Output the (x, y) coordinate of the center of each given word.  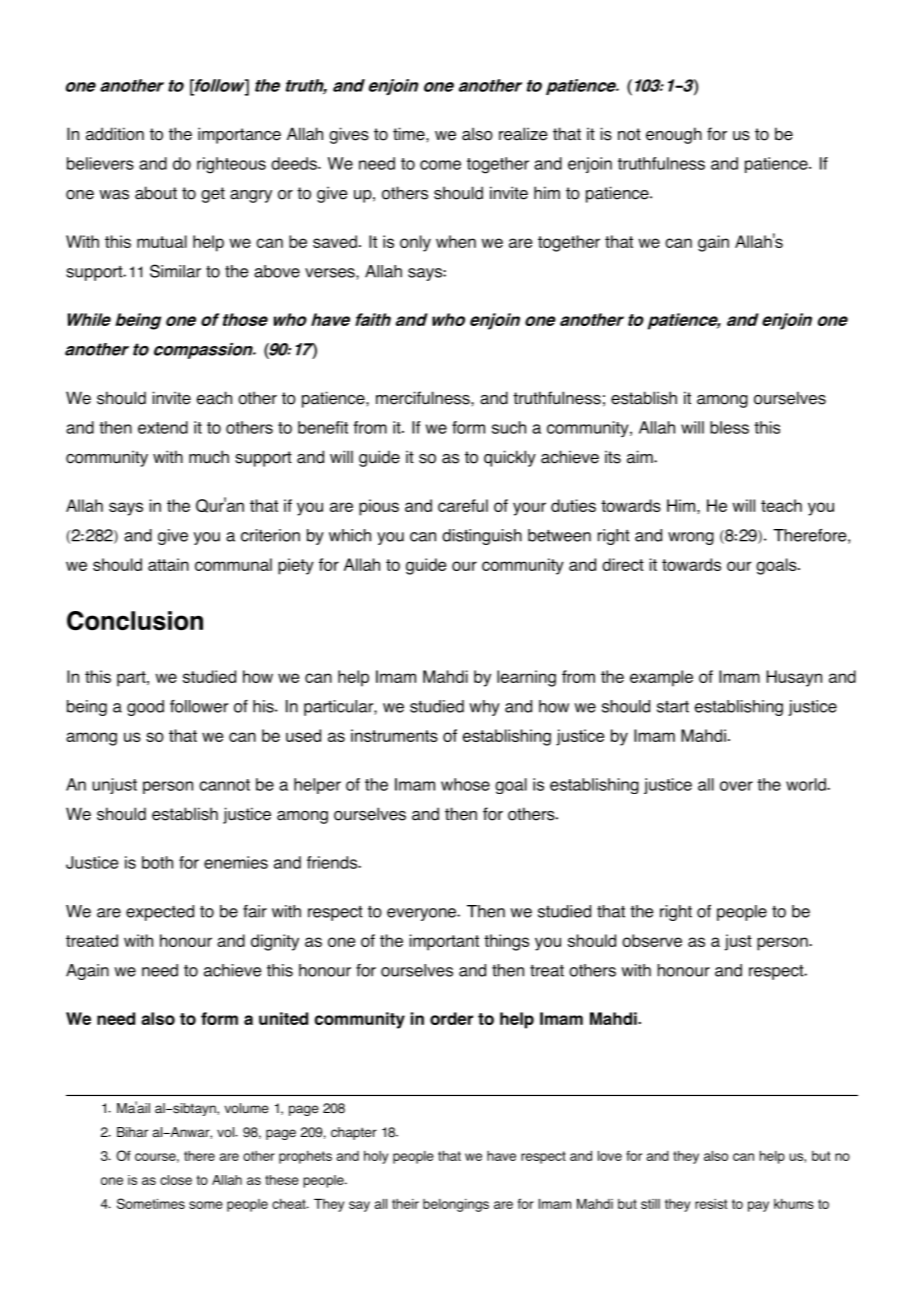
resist (711, 1204)
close (176, 1180)
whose (465, 784)
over (736, 786)
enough (674, 135)
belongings (456, 1205)
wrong (691, 538)
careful (463, 505)
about (156, 193)
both (157, 862)
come (440, 165)
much (209, 457)
